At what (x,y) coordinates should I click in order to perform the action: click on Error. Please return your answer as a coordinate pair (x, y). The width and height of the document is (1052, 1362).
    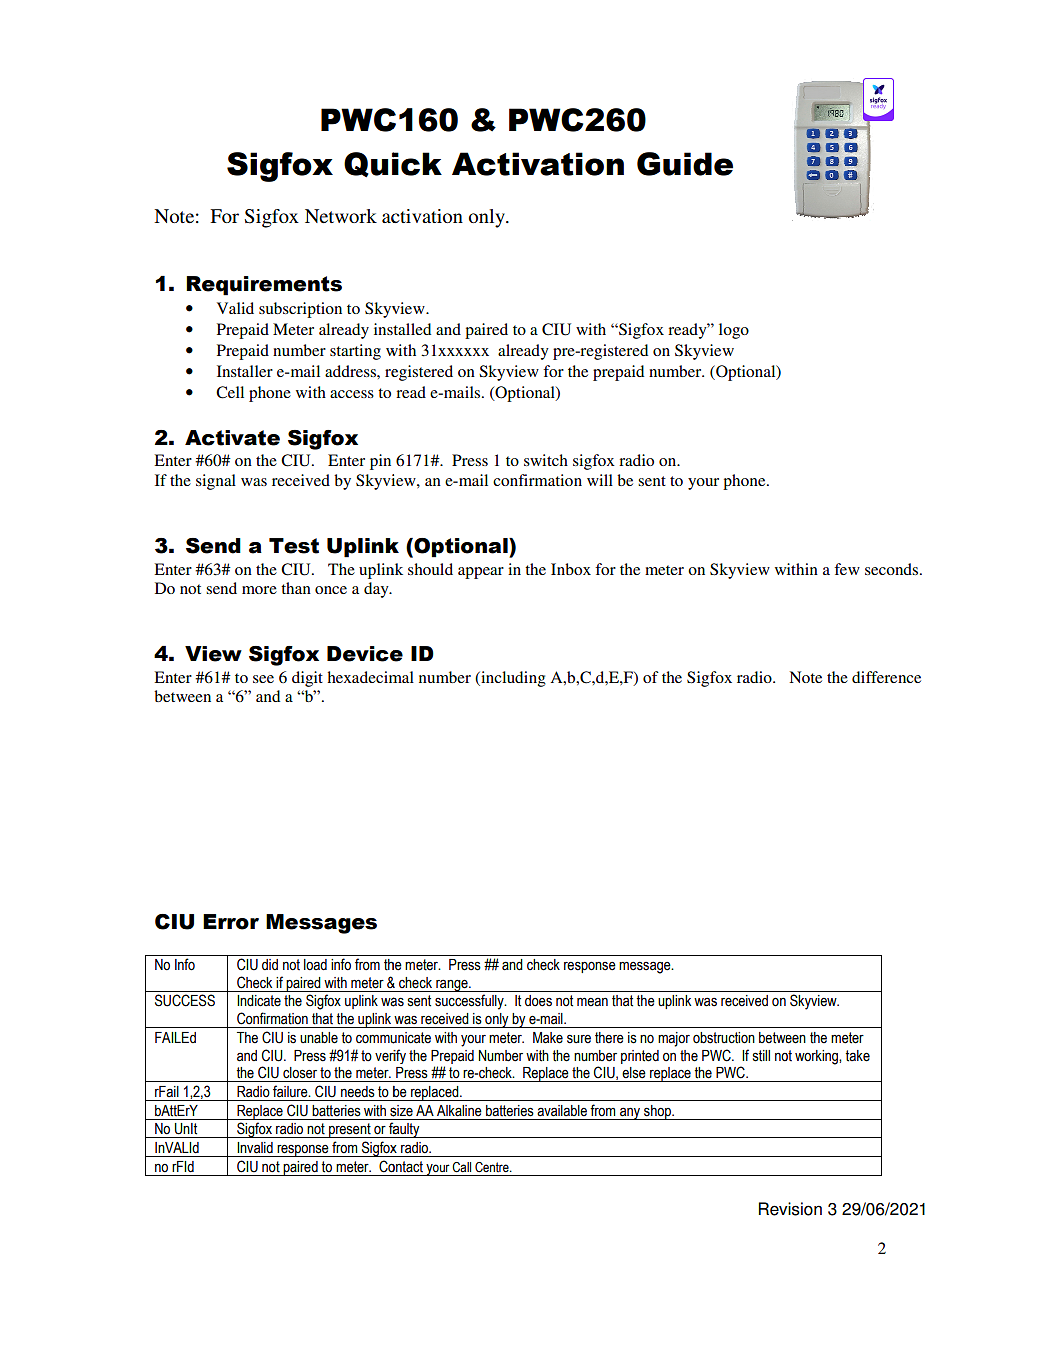
    Looking at the image, I should click on (231, 922).
